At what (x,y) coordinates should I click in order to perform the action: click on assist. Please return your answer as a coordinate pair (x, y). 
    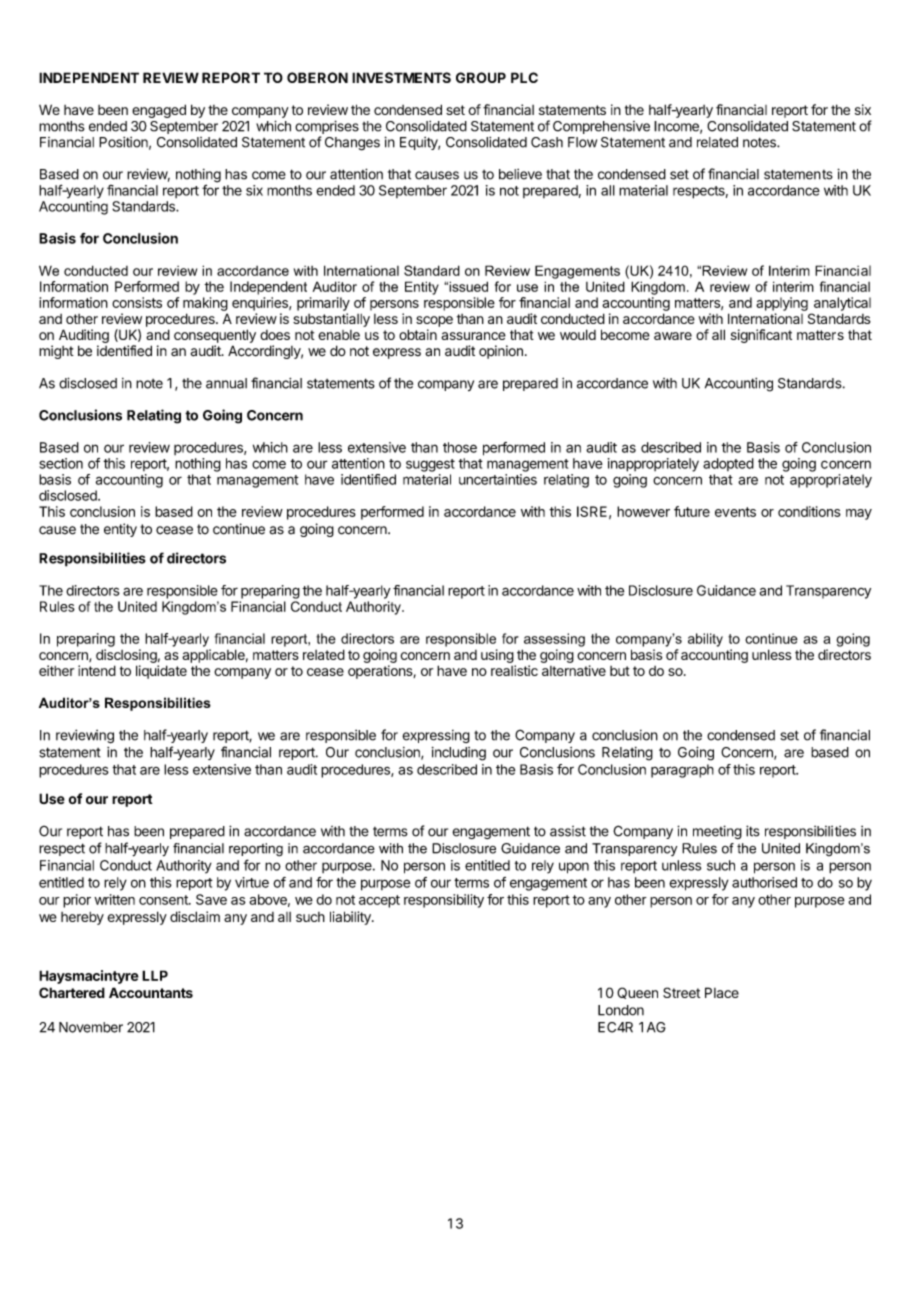
    Looking at the image, I should click on (568, 831).
